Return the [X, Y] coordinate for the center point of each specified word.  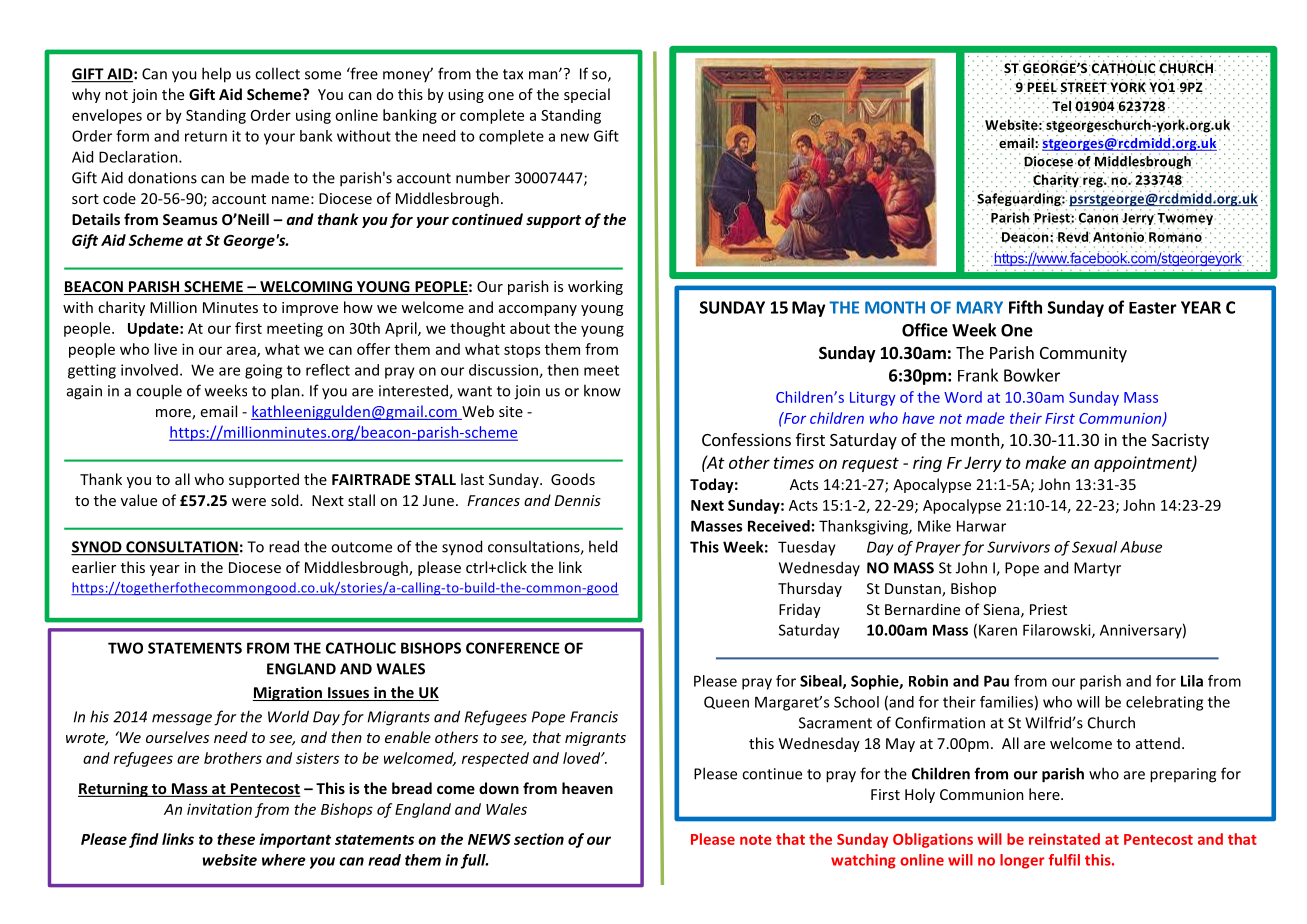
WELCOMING [306, 288]
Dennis [577, 500]
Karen [998, 630]
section [539, 839]
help [216, 75]
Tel [1062, 105]
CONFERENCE [513, 648]
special [587, 95]
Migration [288, 693]
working [595, 287]
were [249, 502]
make [1045, 462]
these [236, 839]
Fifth [1025, 307]
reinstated [1064, 839]
